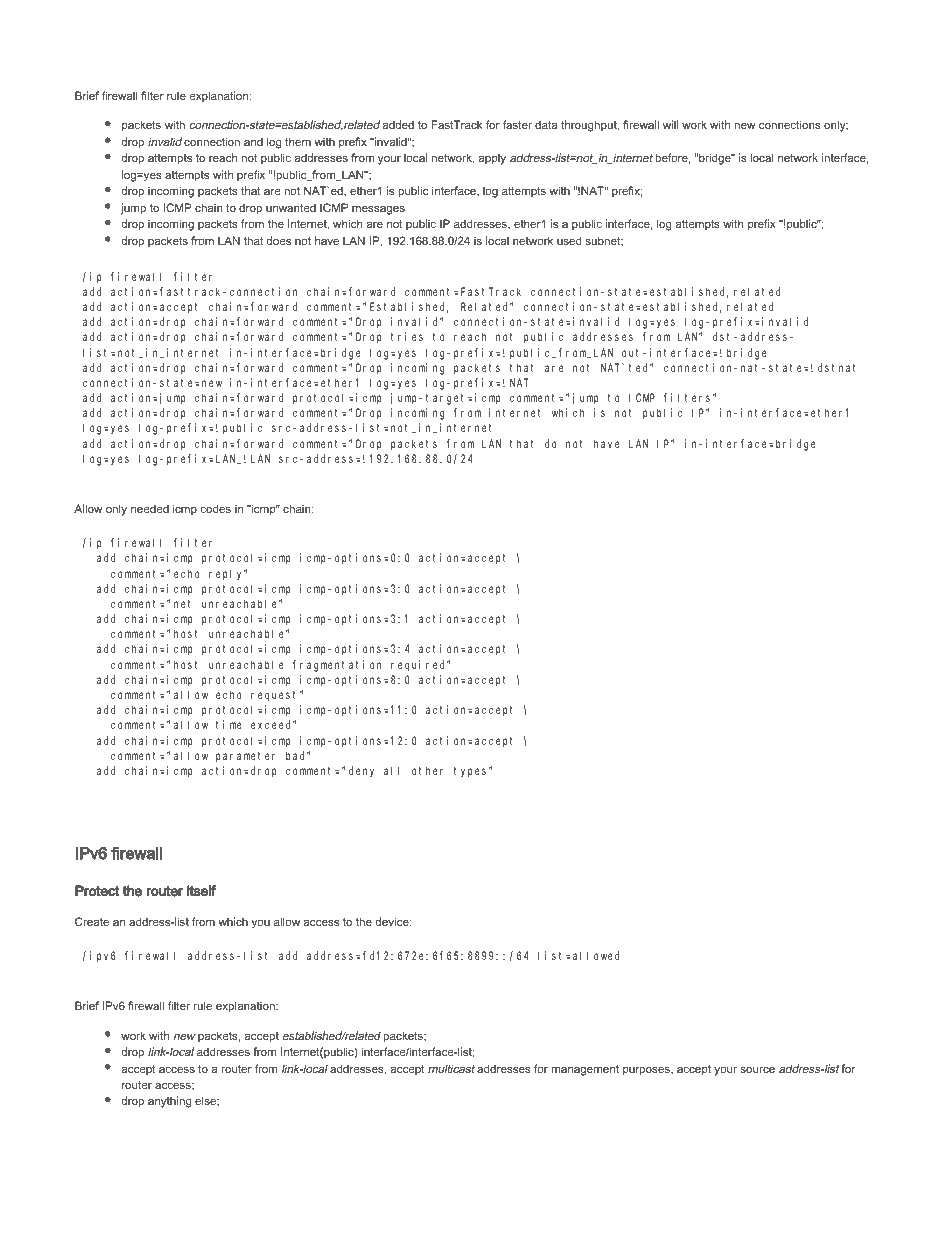  I want to click on needed, so click(150, 508).
